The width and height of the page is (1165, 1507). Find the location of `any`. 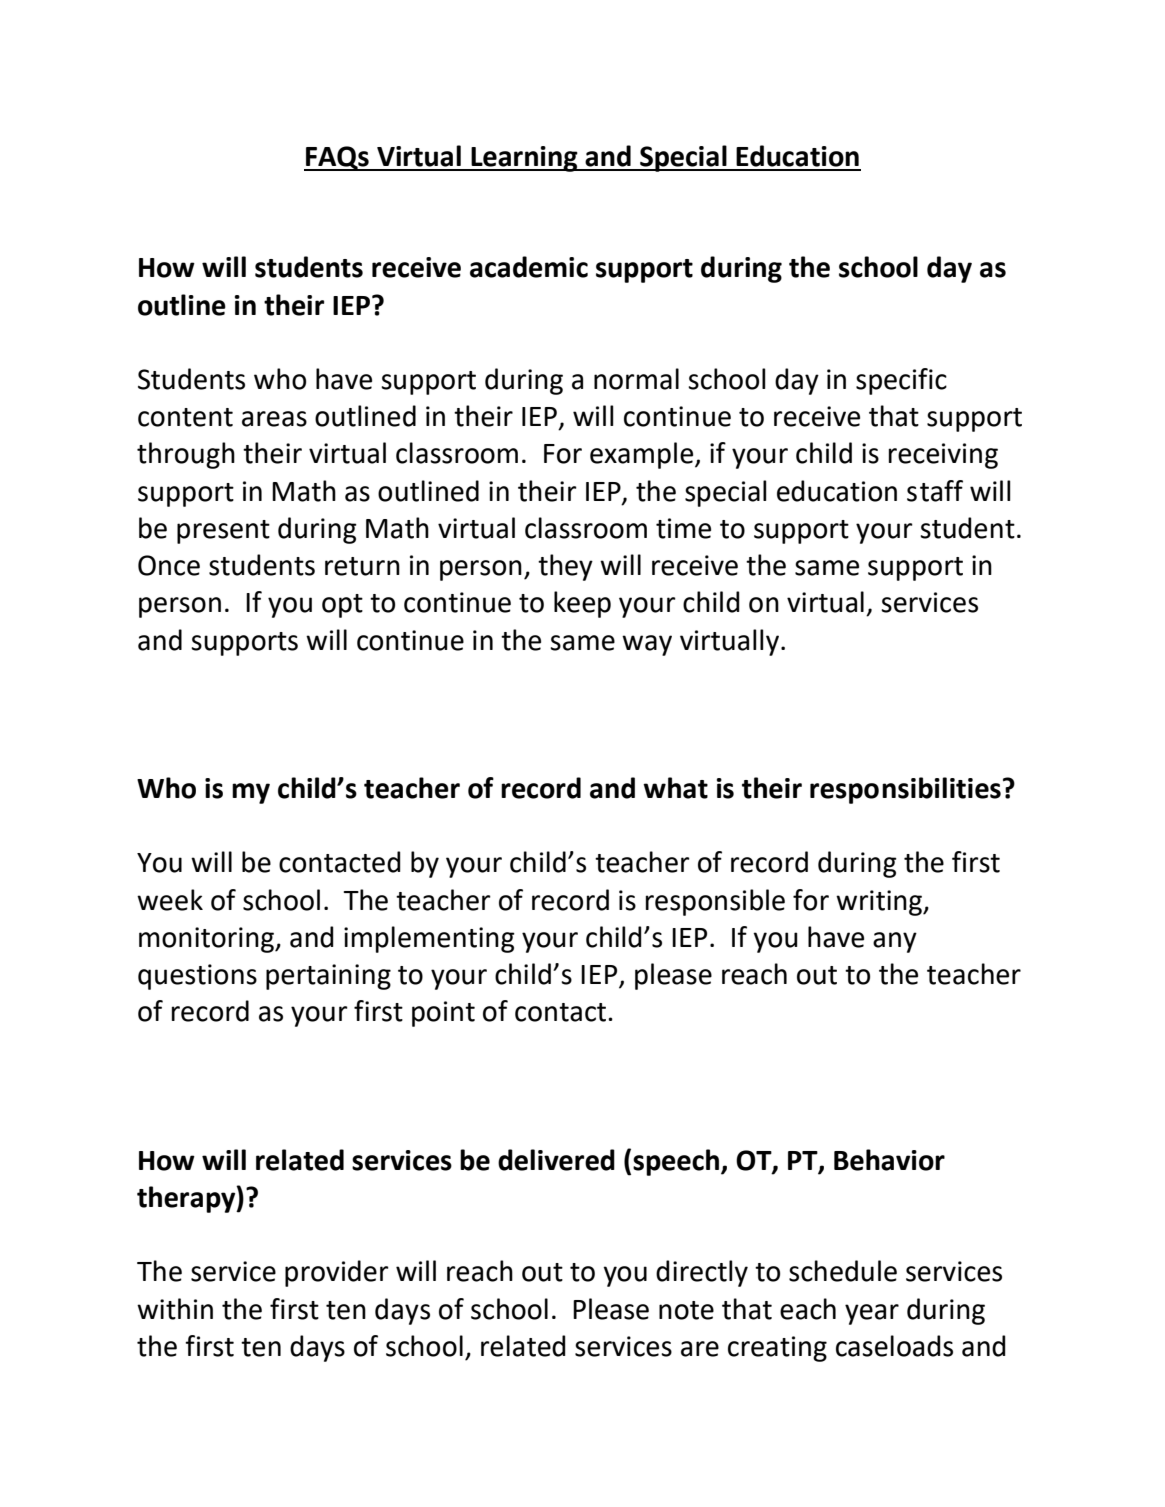

any is located at coordinates (895, 942).
